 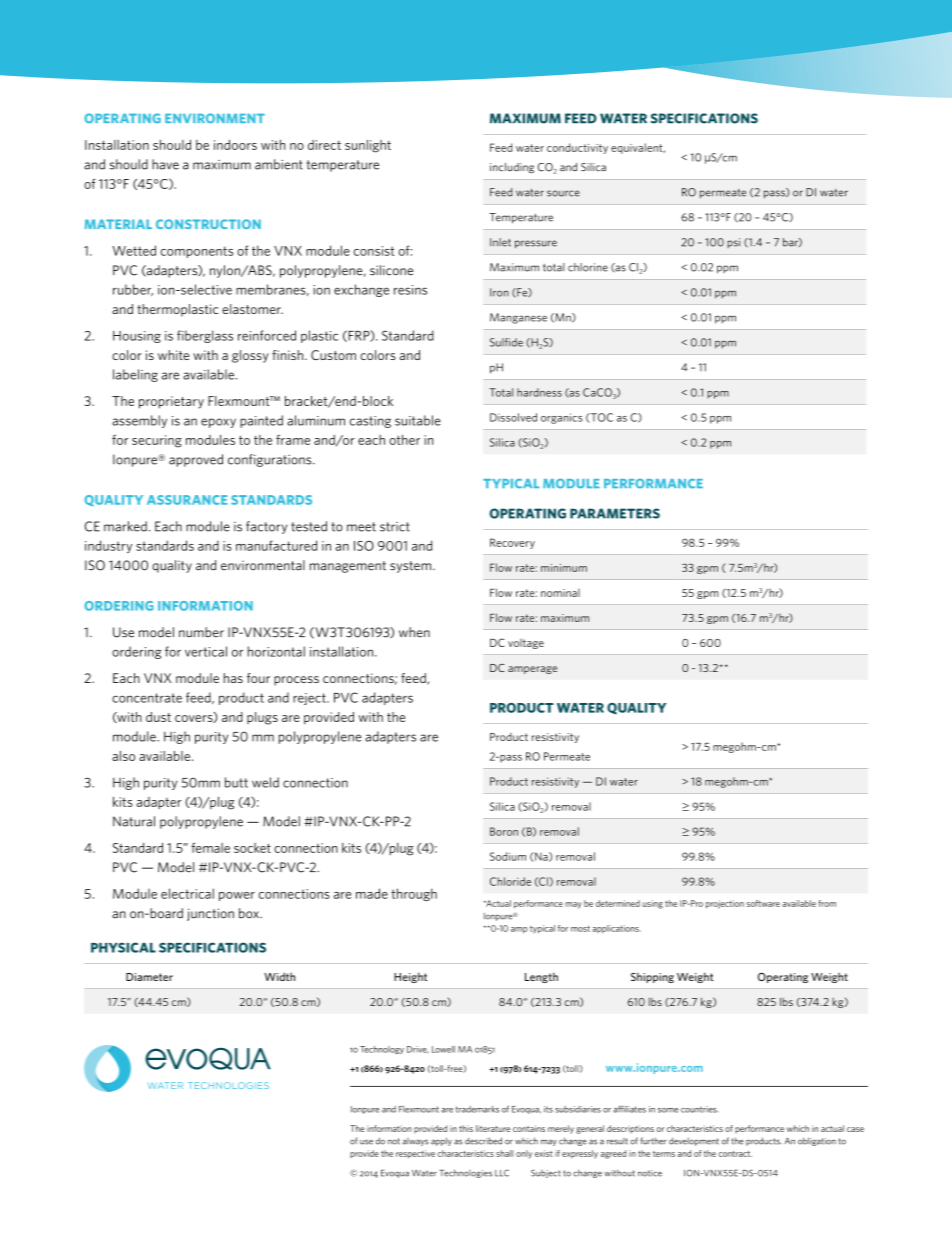 What do you see at coordinates (506, 342) in the screenshot?
I see `Sulfide` at bounding box center [506, 342].
